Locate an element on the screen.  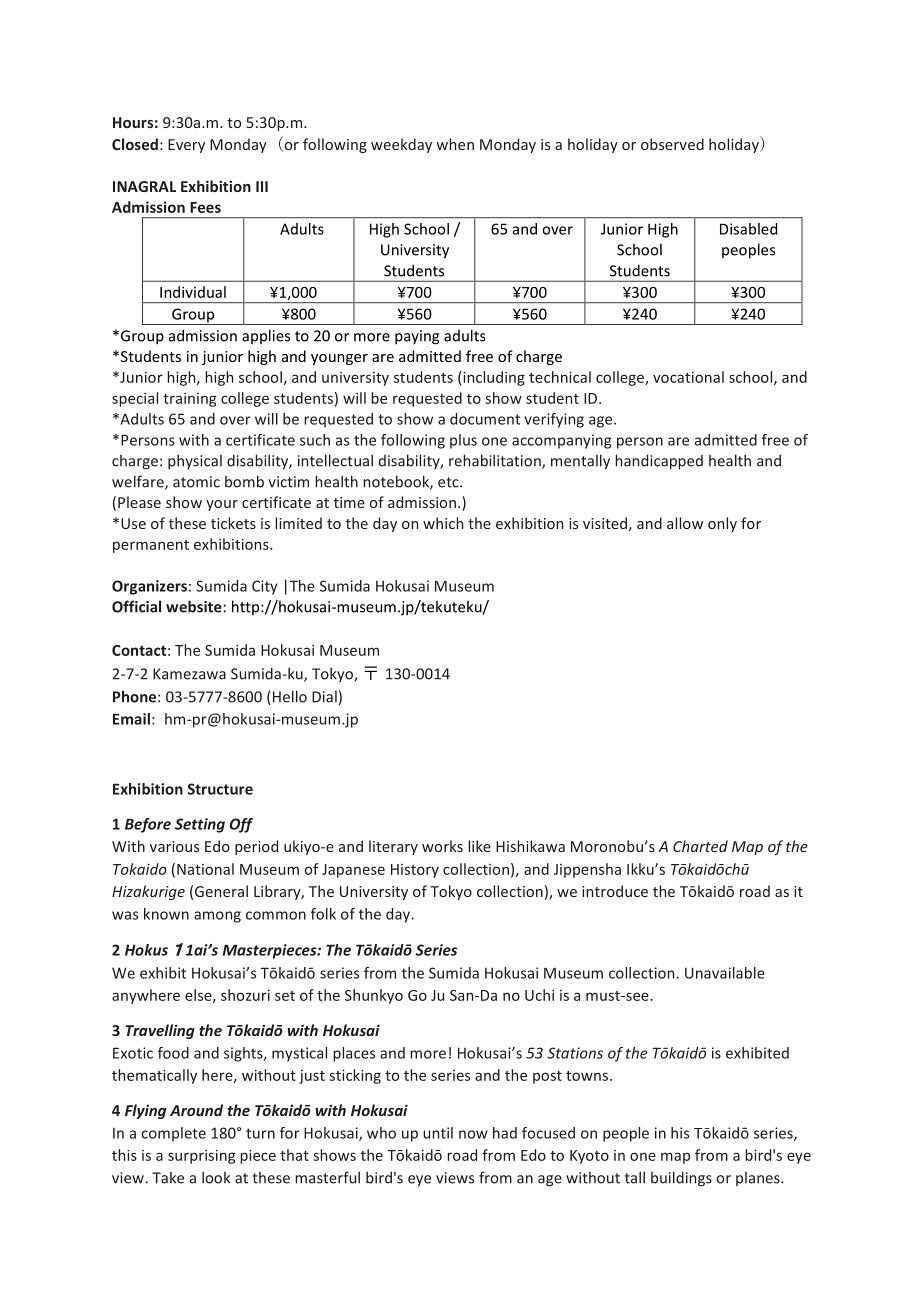
surprising is located at coordinates (201, 1157).
